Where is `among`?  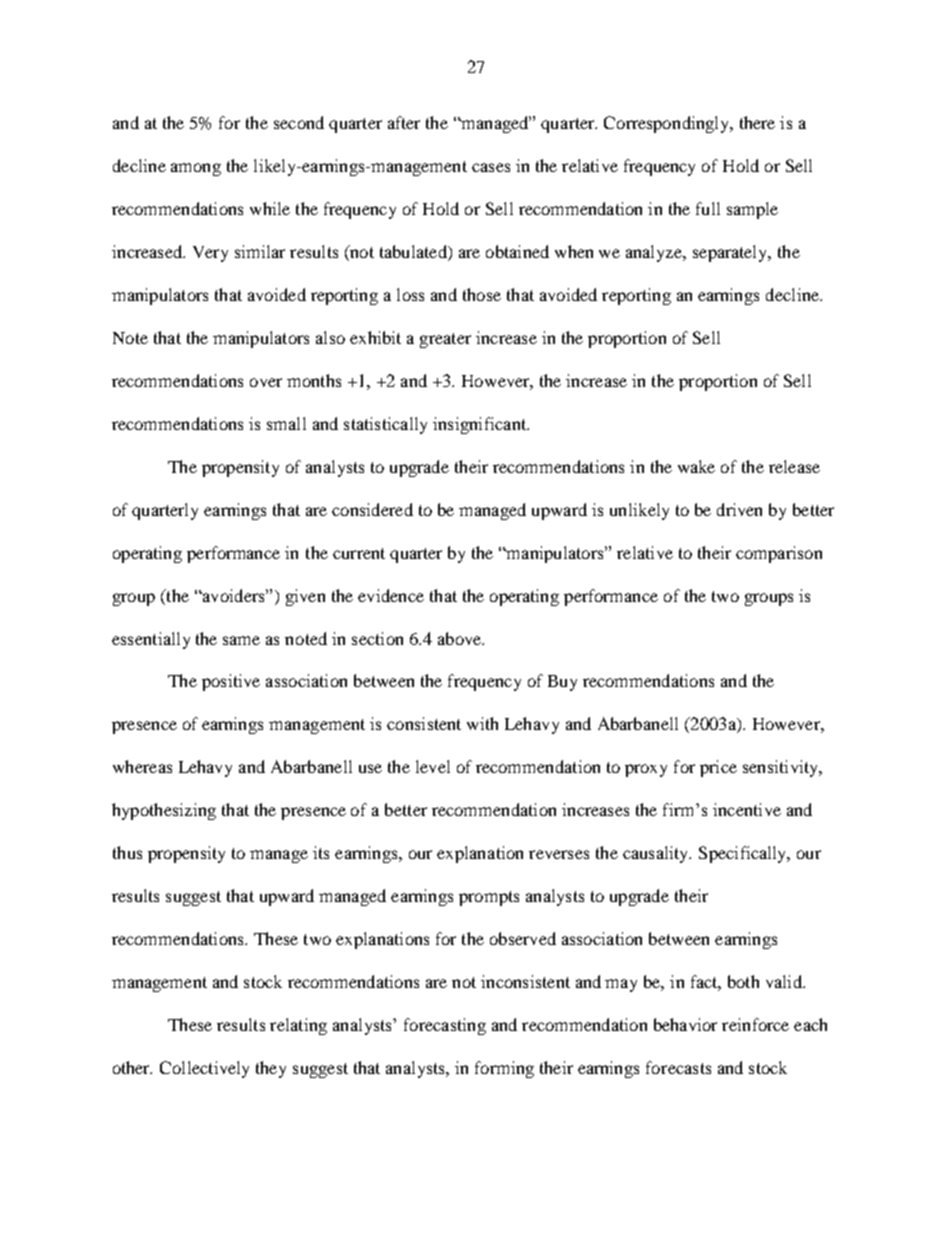
among is located at coordinates (196, 169).
